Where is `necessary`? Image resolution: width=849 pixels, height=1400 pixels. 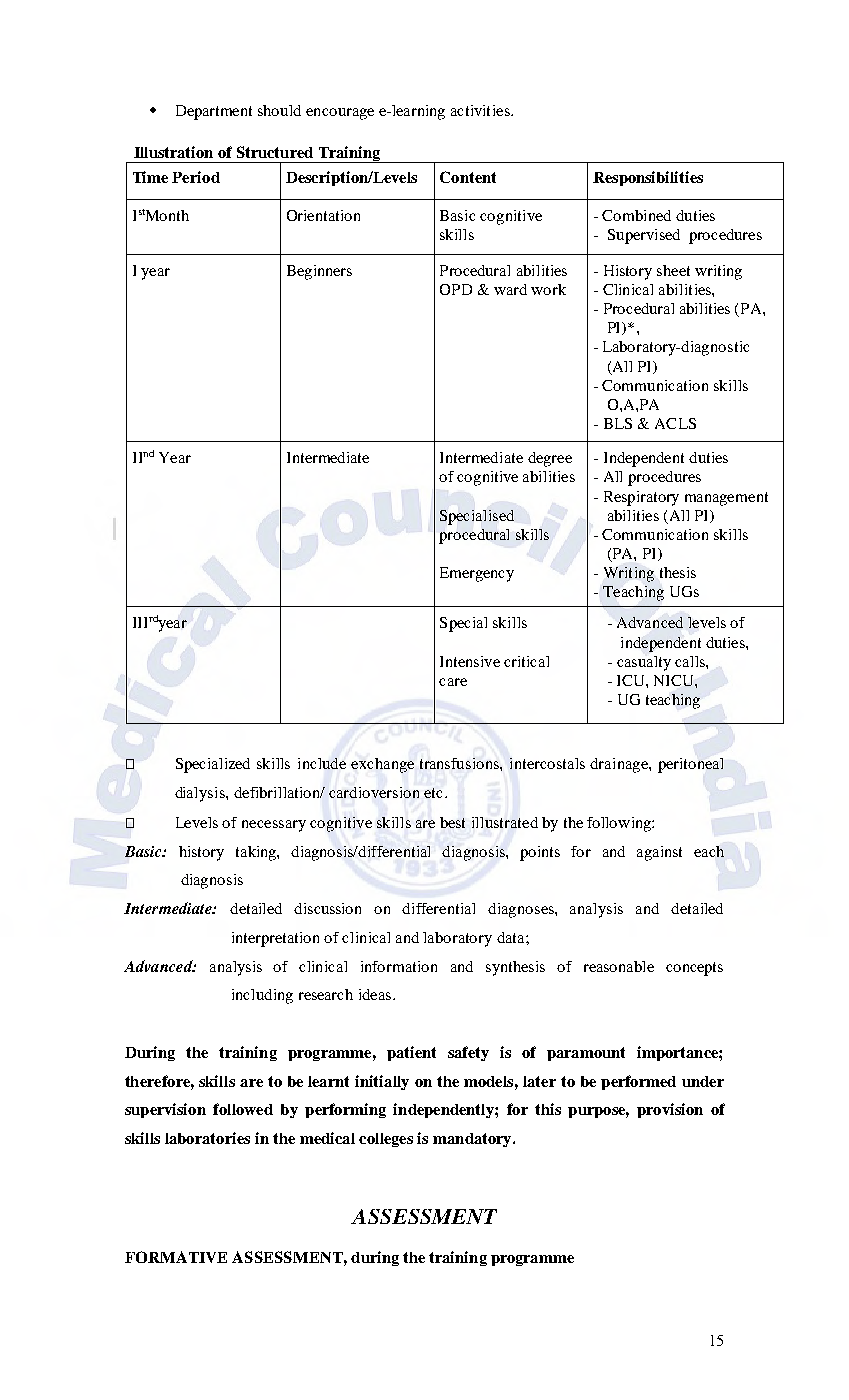
necessary is located at coordinates (274, 826).
